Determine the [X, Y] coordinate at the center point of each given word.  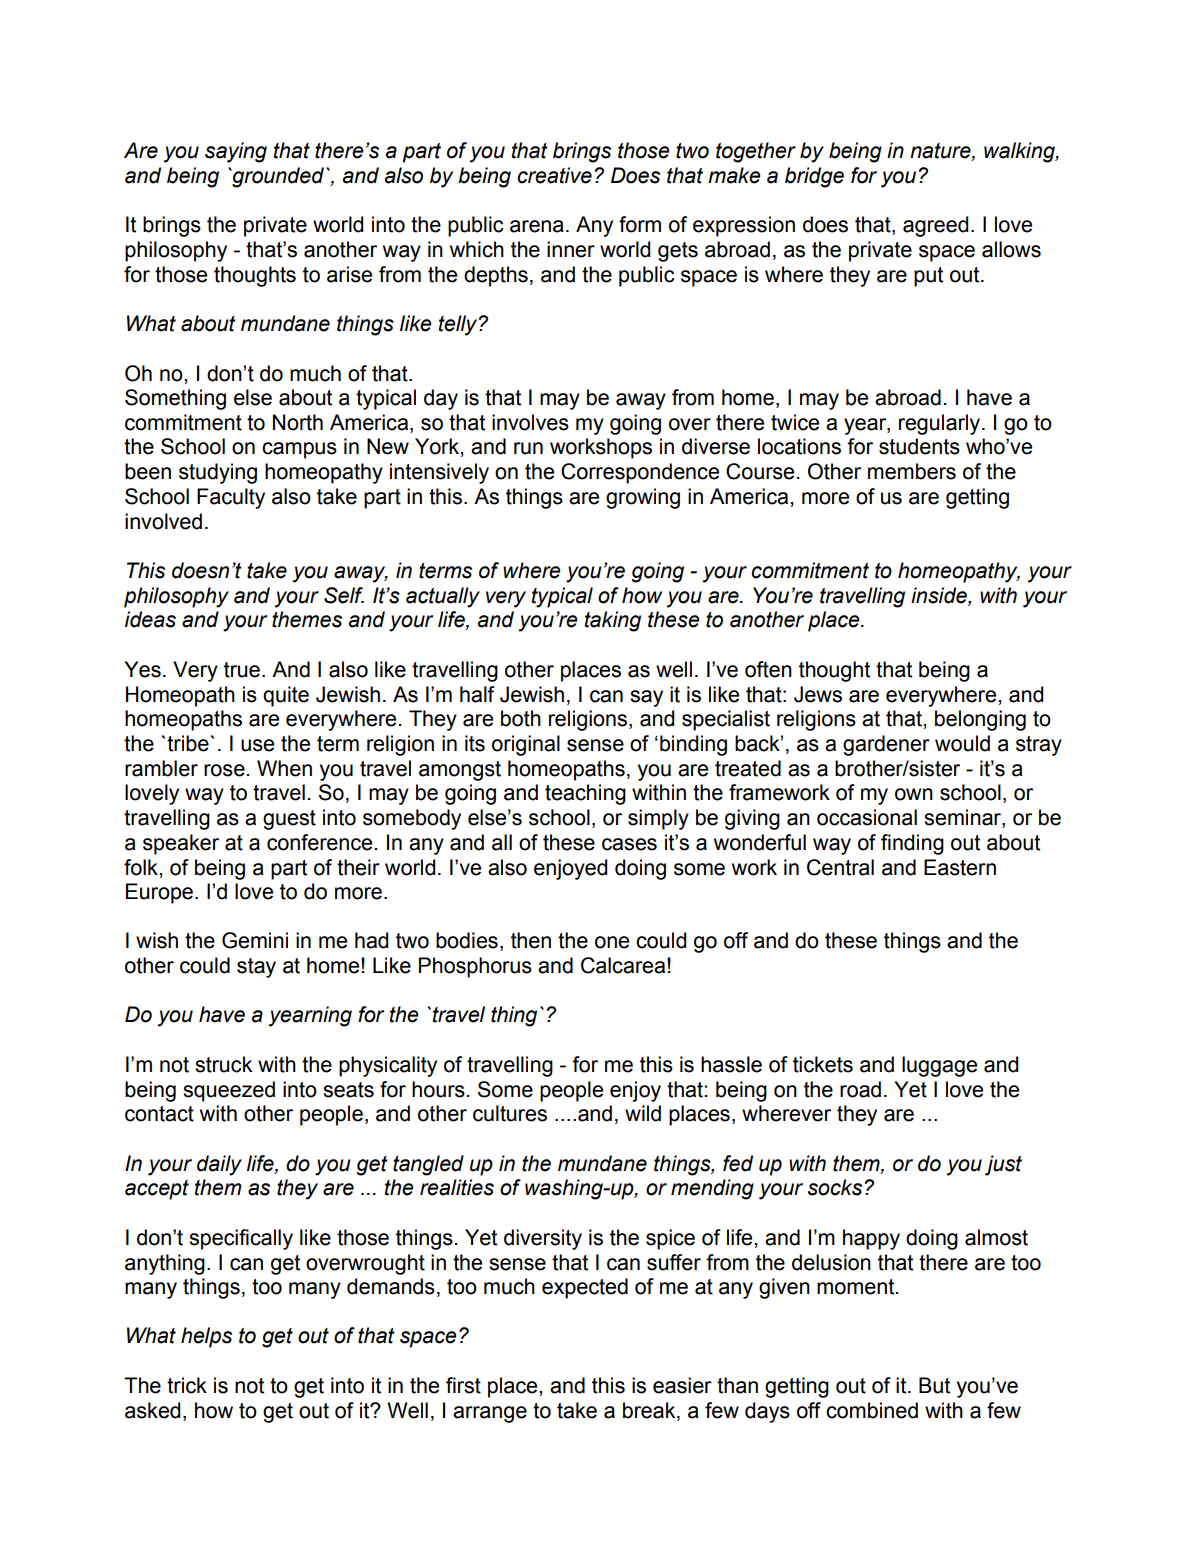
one [612, 942]
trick [187, 1385]
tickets [823, 1064]
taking [612, 621]
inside [940, 595]
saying [236, 152]
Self [344, 595]
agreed [935, 226]
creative [554, 175]
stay [256, 968]
